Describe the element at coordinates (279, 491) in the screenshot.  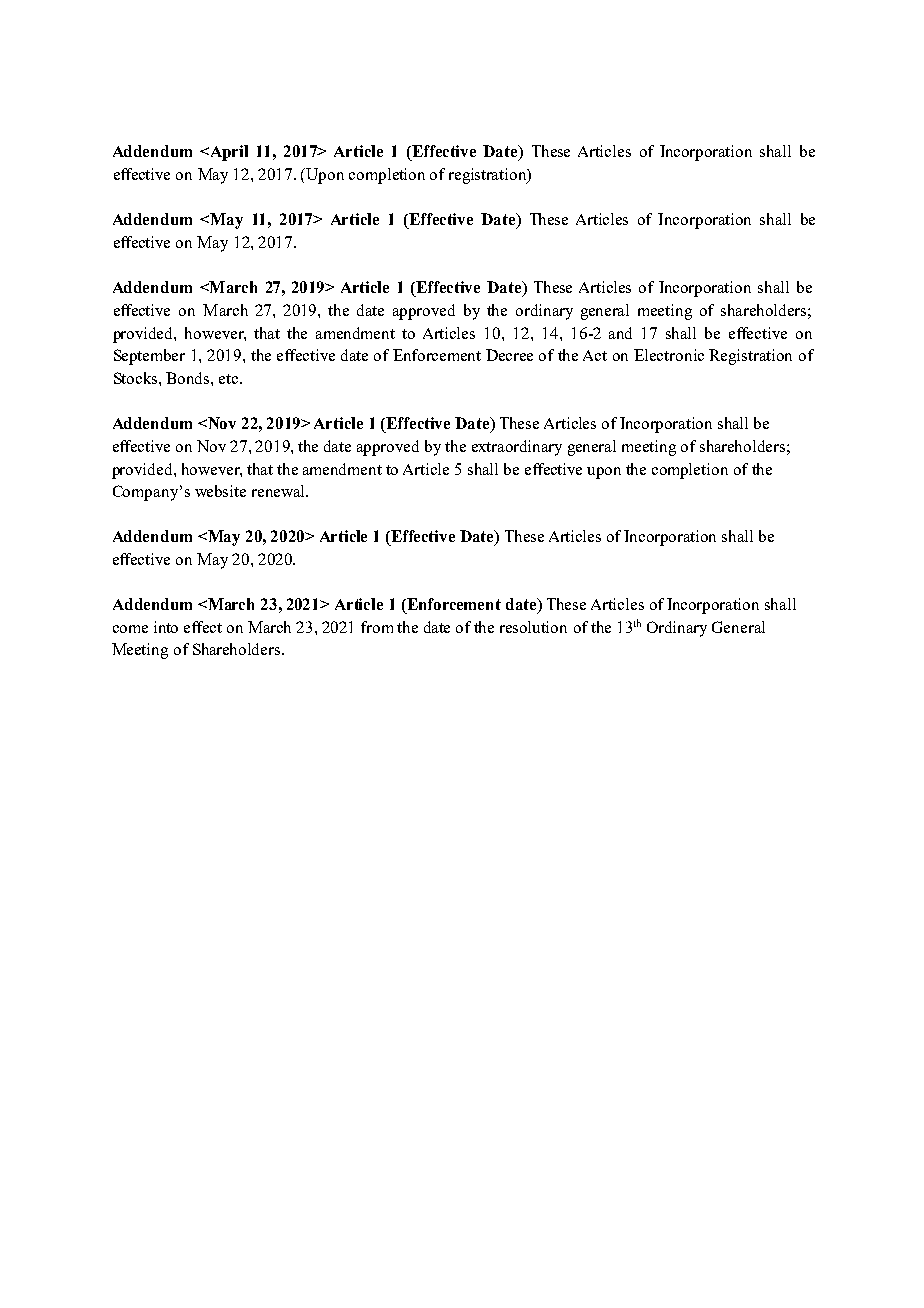
I see `renewal` at that location.
